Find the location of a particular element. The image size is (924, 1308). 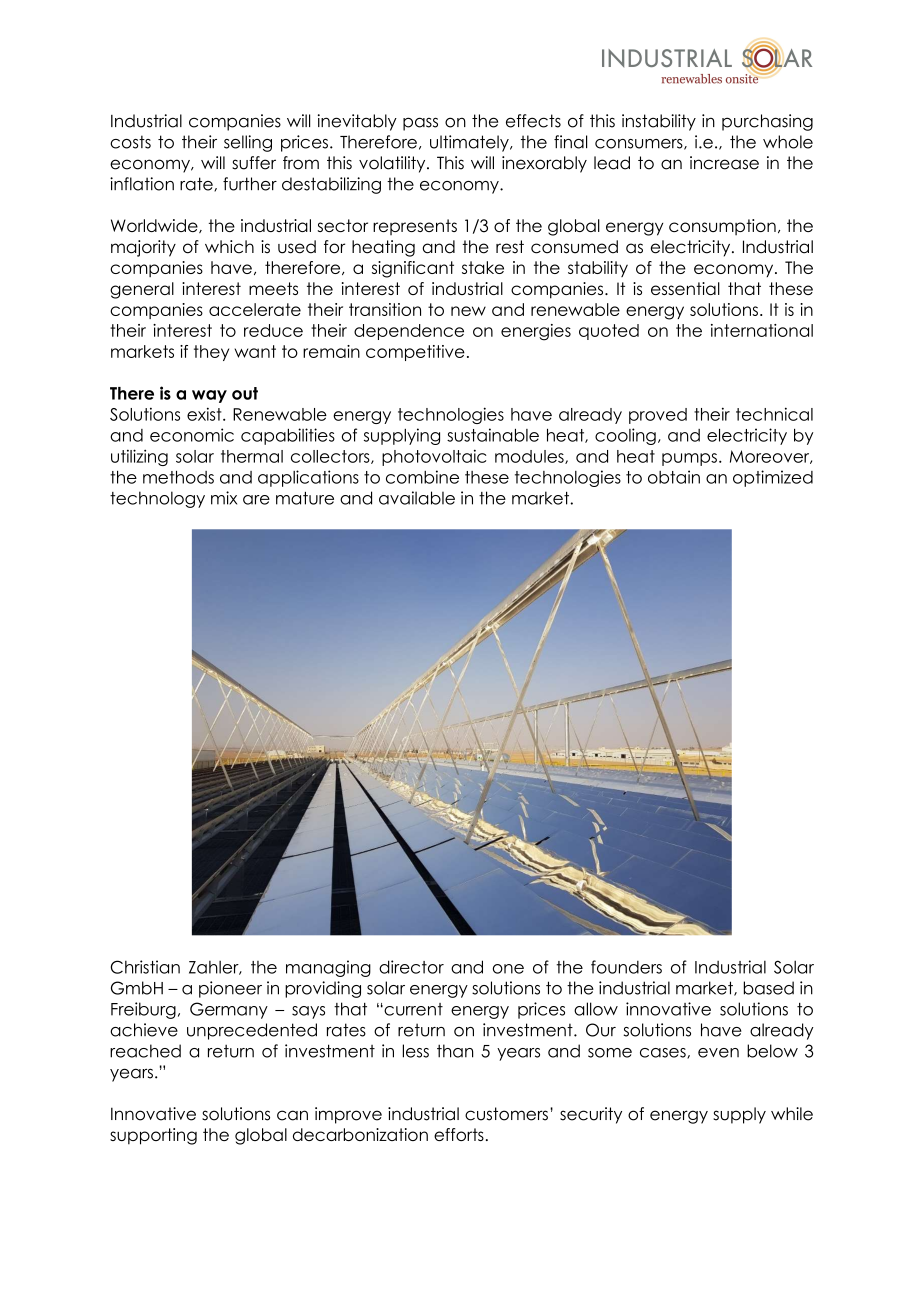

increase is located at coordinates (724, 163).
